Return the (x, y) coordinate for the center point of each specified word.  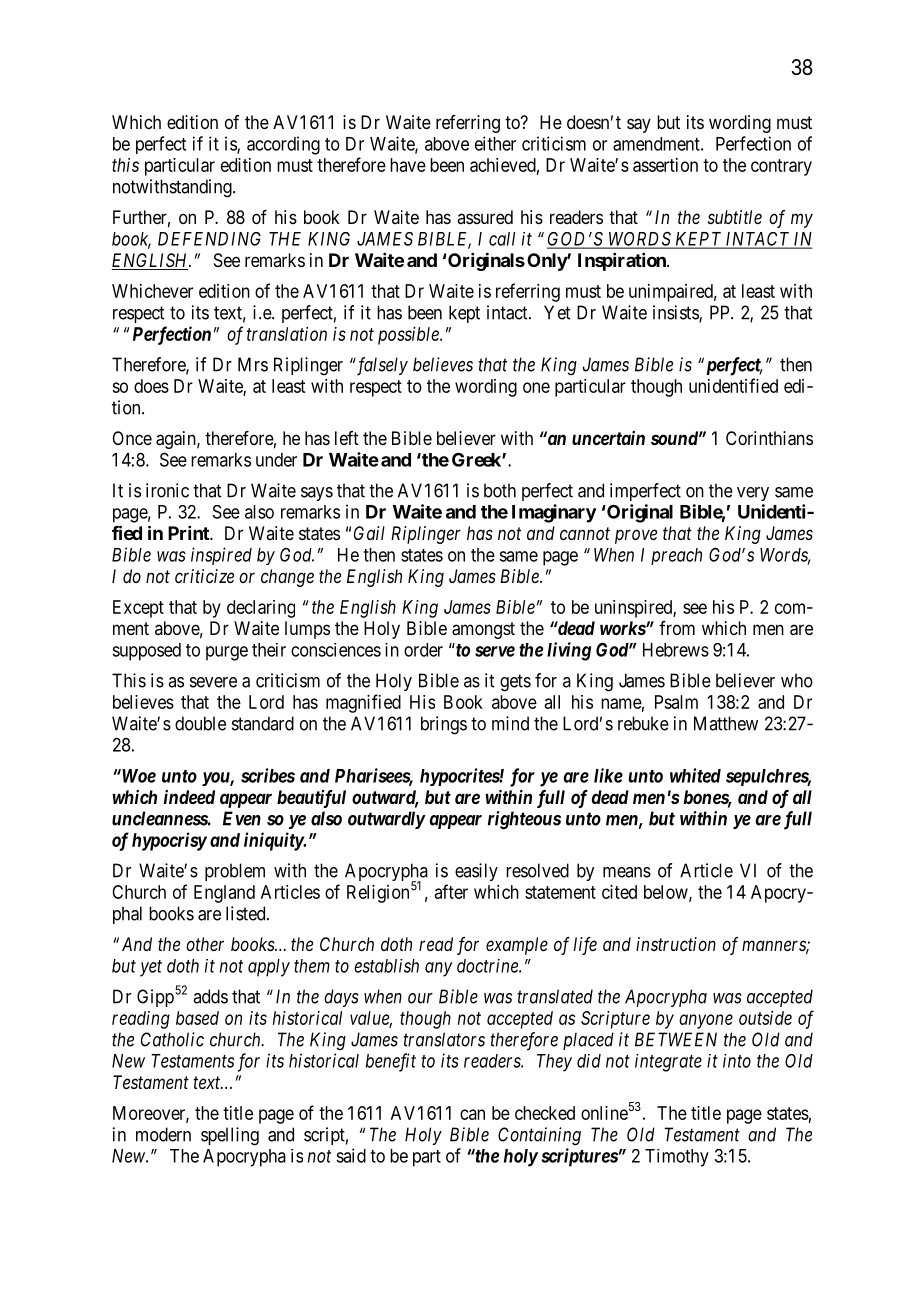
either (495, 143)
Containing (539, 1136)
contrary (781, 167)
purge (227, 653)
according (283, 145)
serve (495, 651)
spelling (230, 1136)
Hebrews (676, 650)
